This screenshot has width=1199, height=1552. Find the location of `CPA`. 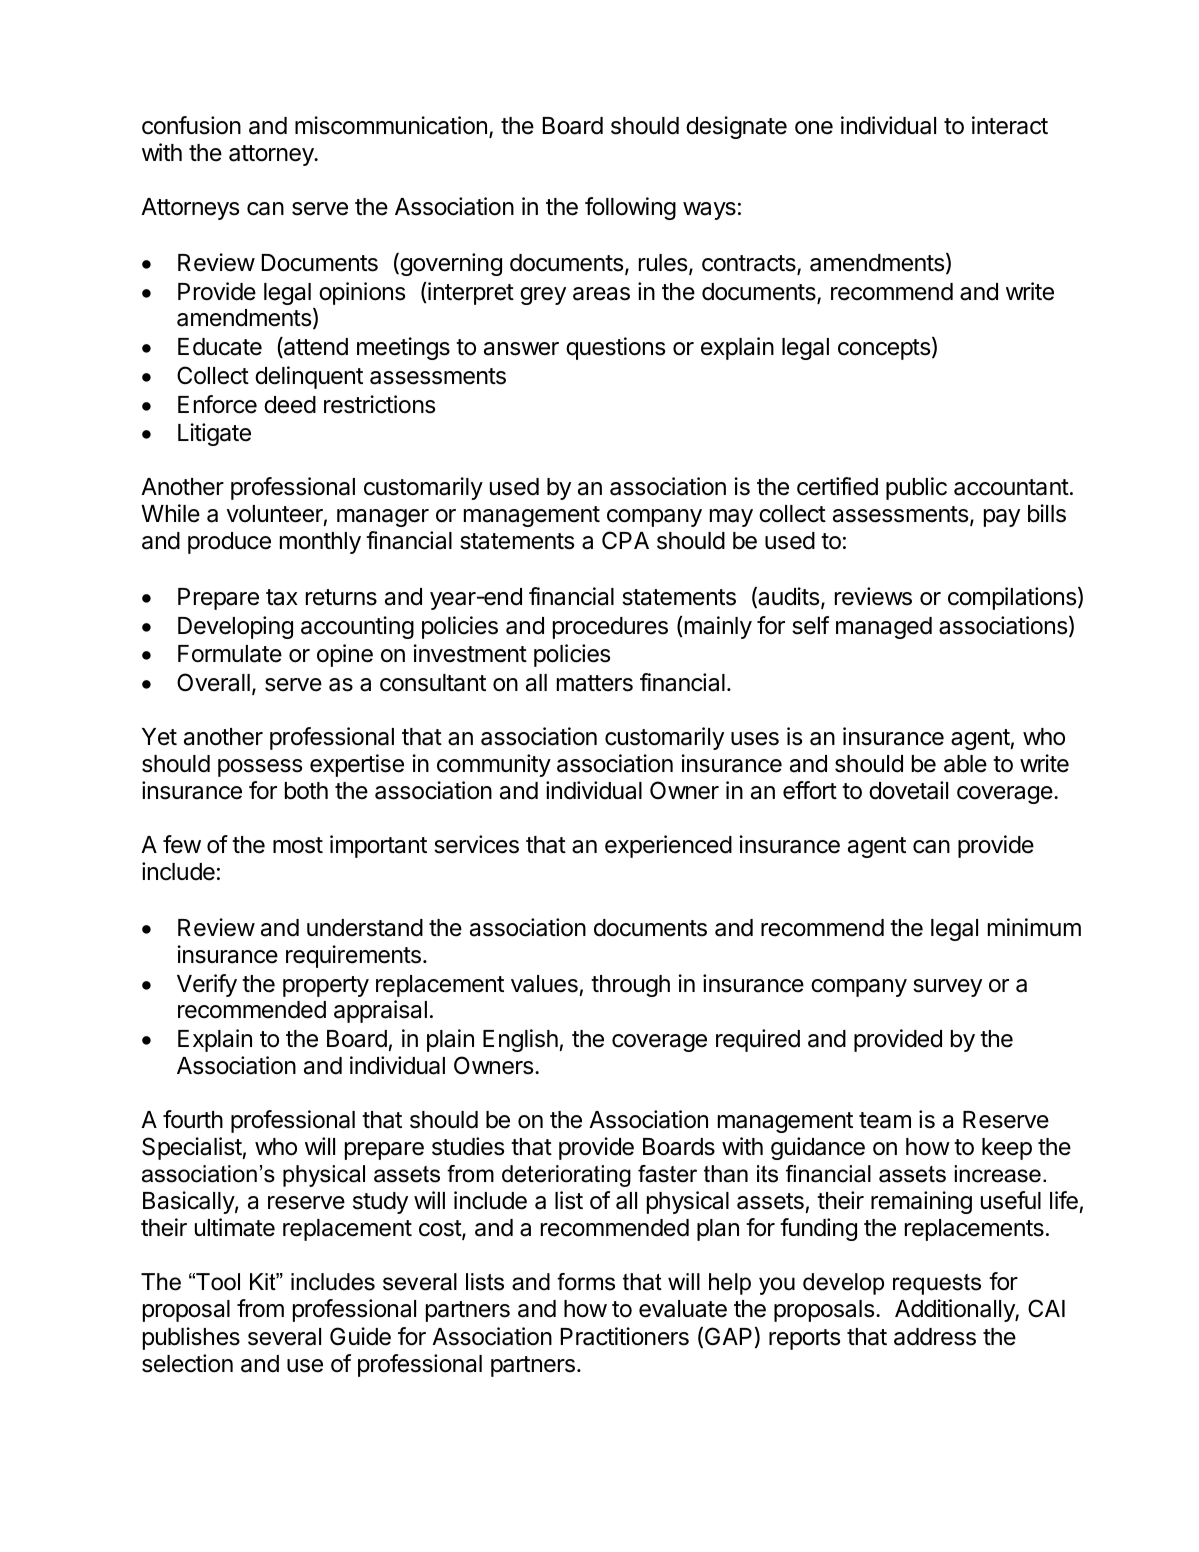

CPA is located at coordinates (625, 540).
